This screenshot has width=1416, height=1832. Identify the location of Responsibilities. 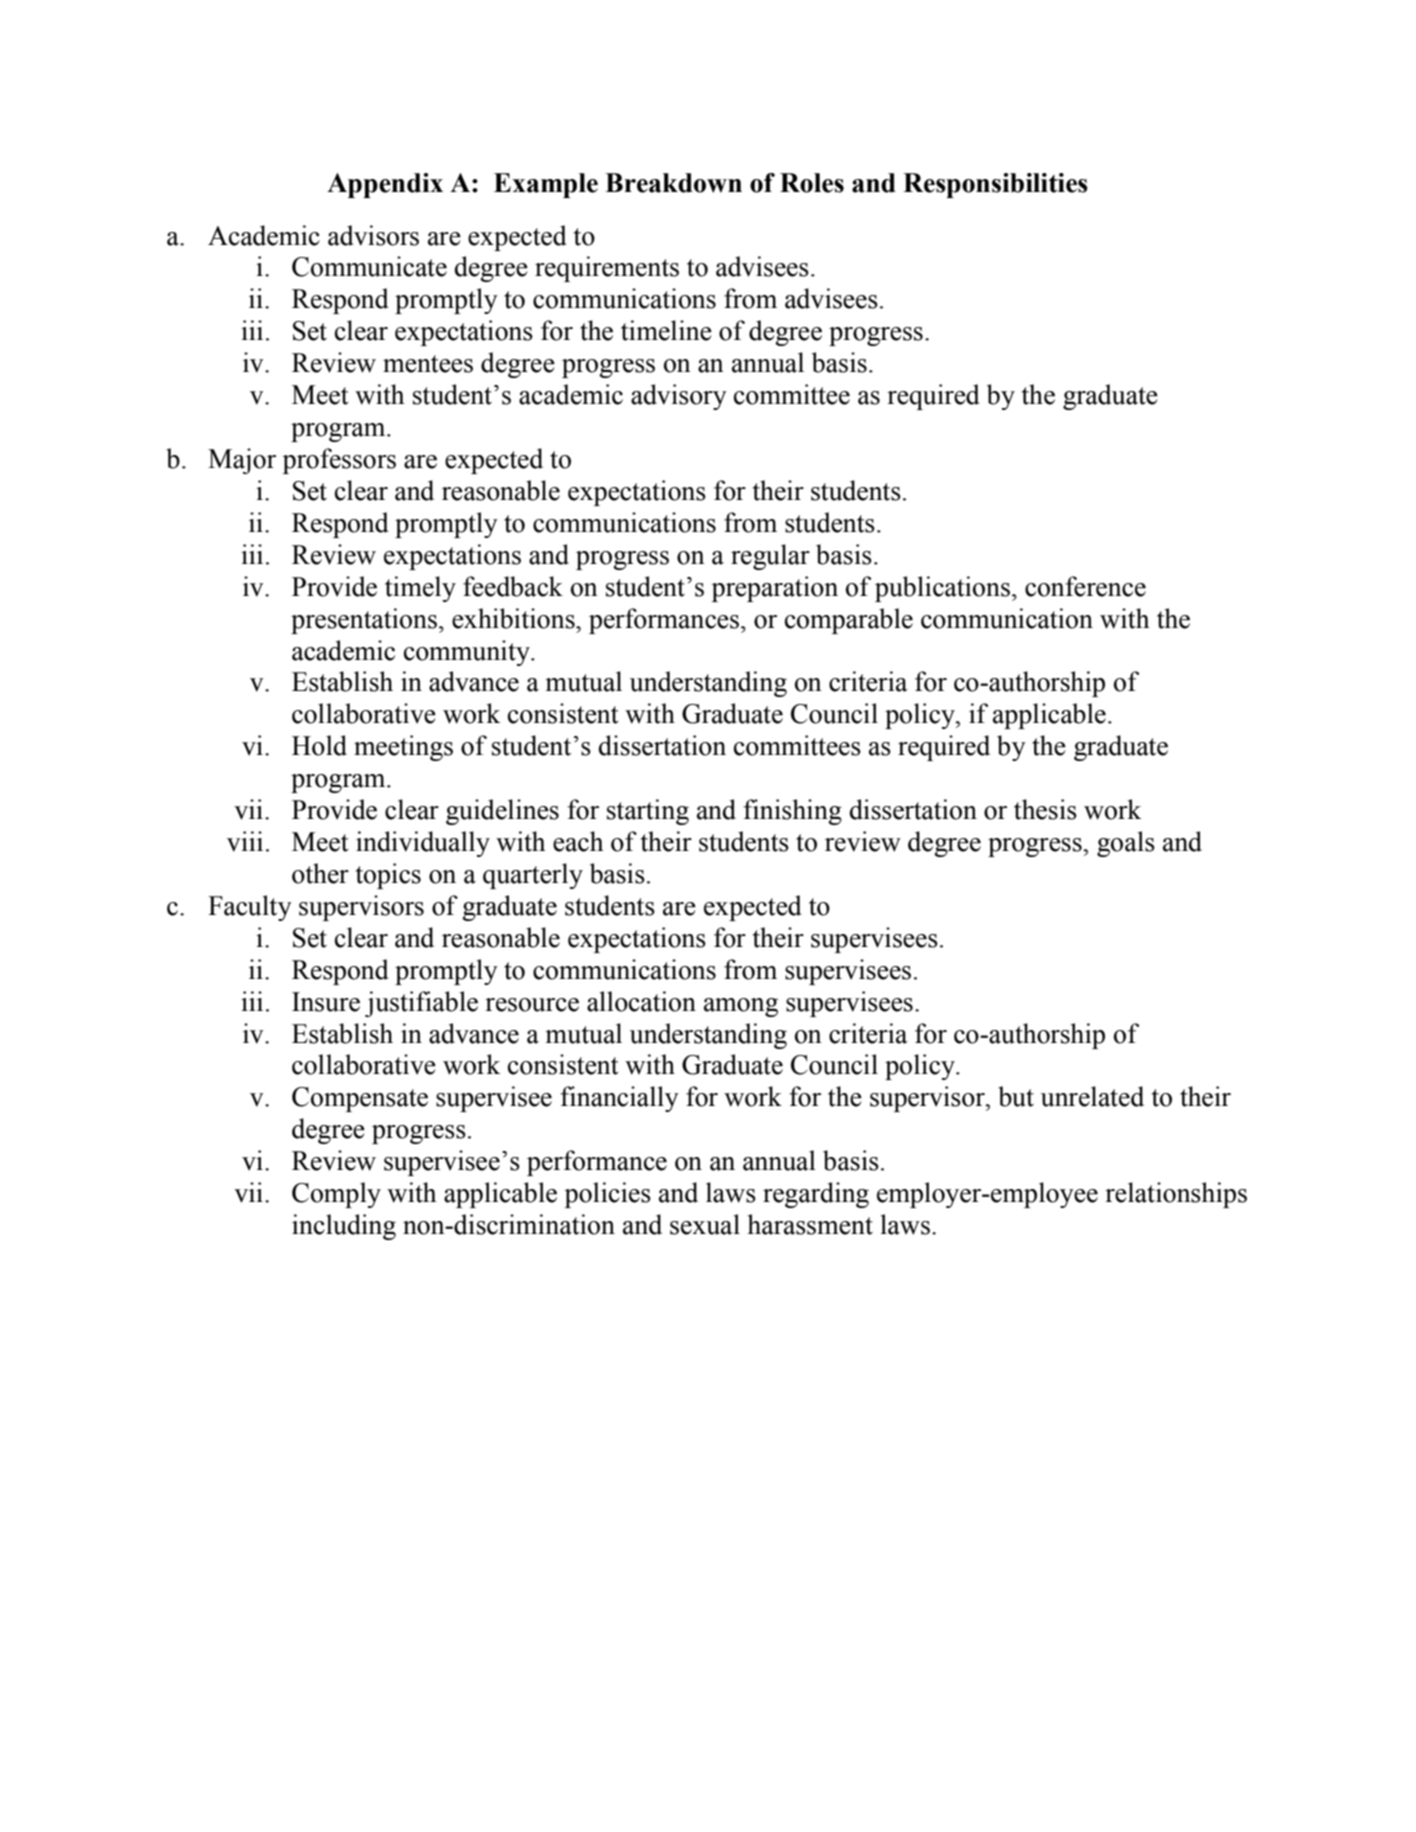
(995, 185).
